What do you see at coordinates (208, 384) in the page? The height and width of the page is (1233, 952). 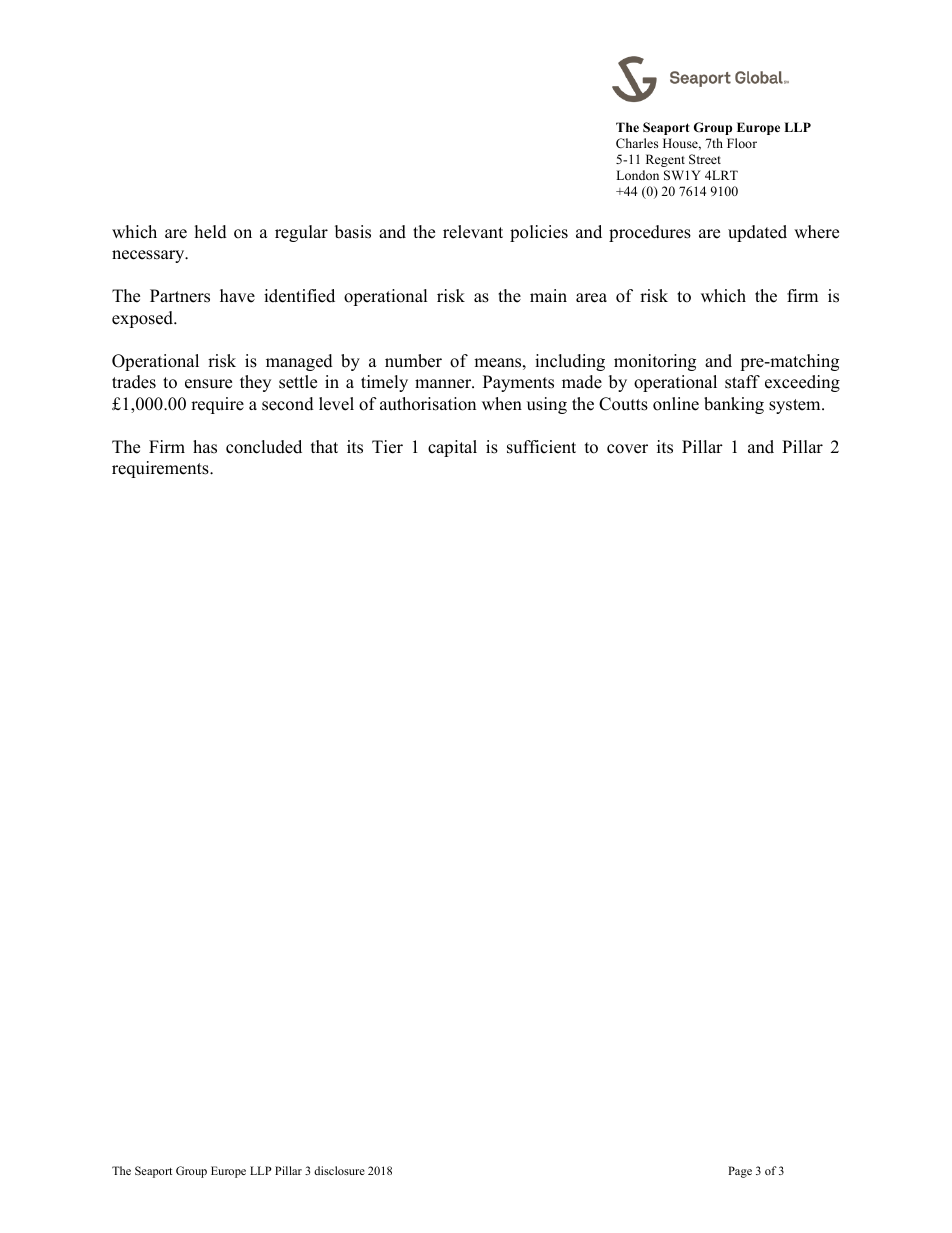 I see `ensure` at bounding box center [208, 384].
